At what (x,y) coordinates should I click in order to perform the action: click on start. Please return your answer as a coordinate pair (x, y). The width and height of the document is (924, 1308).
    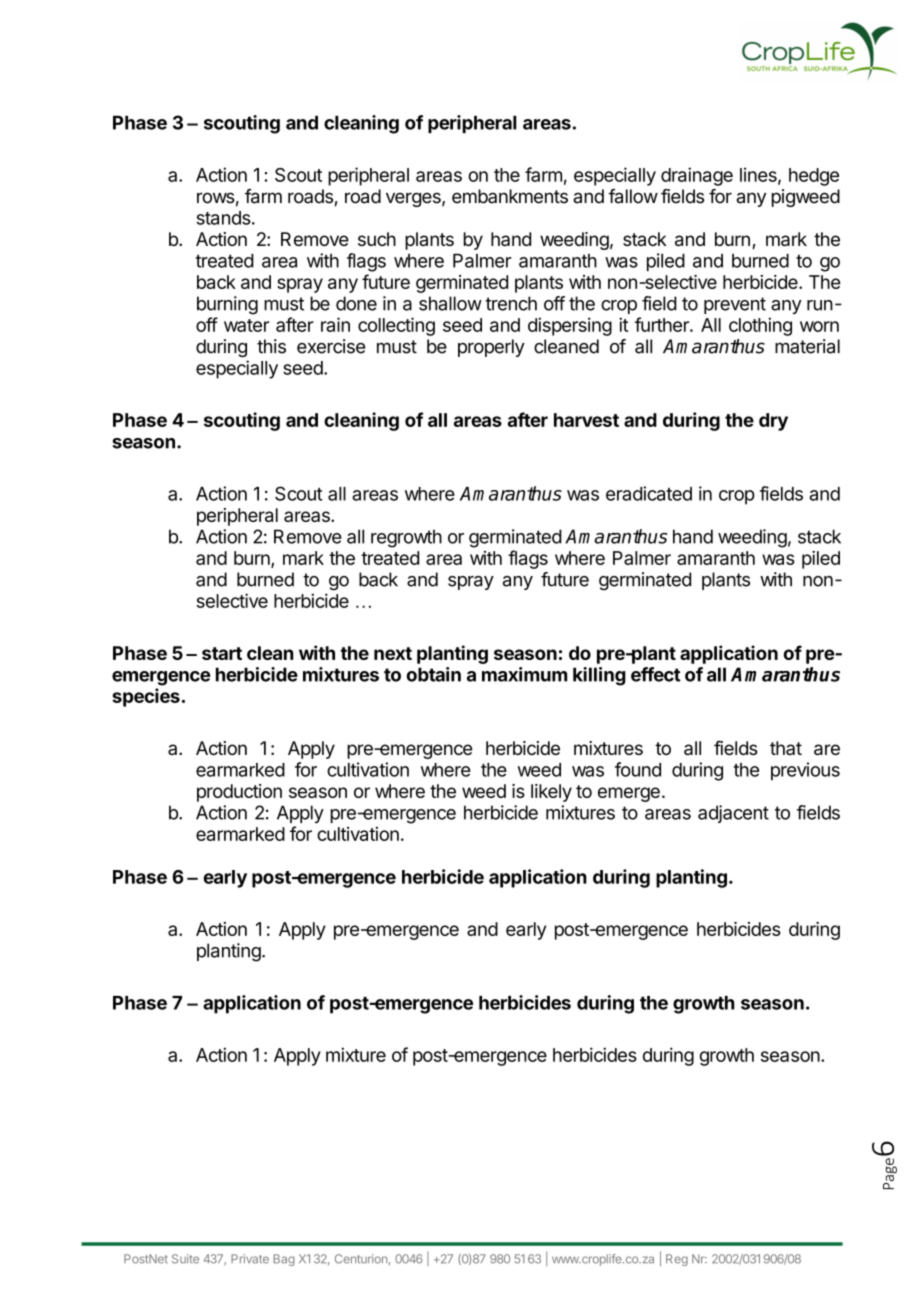
    Looking at the image, I should click on (222, 653).
